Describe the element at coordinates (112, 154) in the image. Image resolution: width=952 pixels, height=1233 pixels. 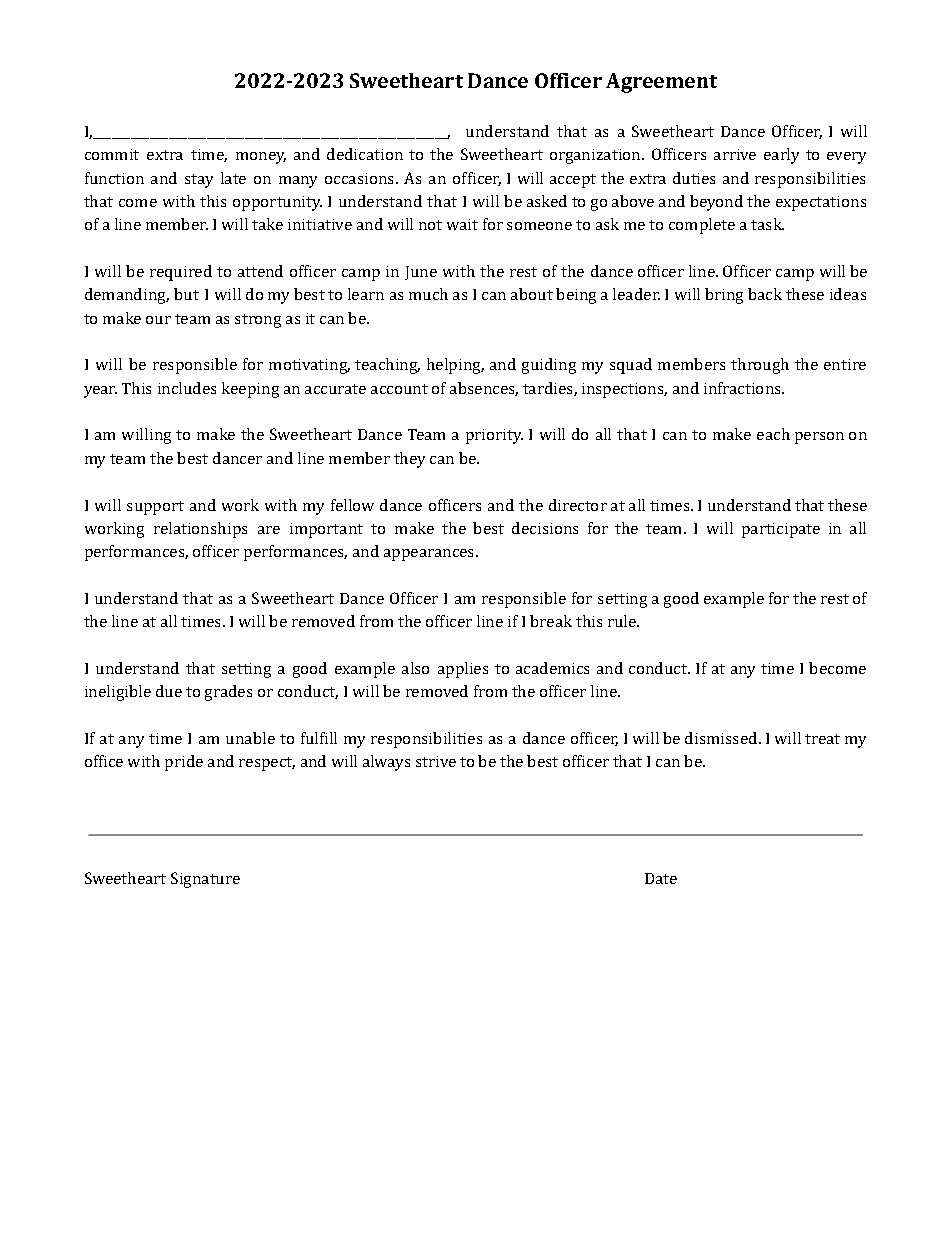
I see `commit` at that location.
